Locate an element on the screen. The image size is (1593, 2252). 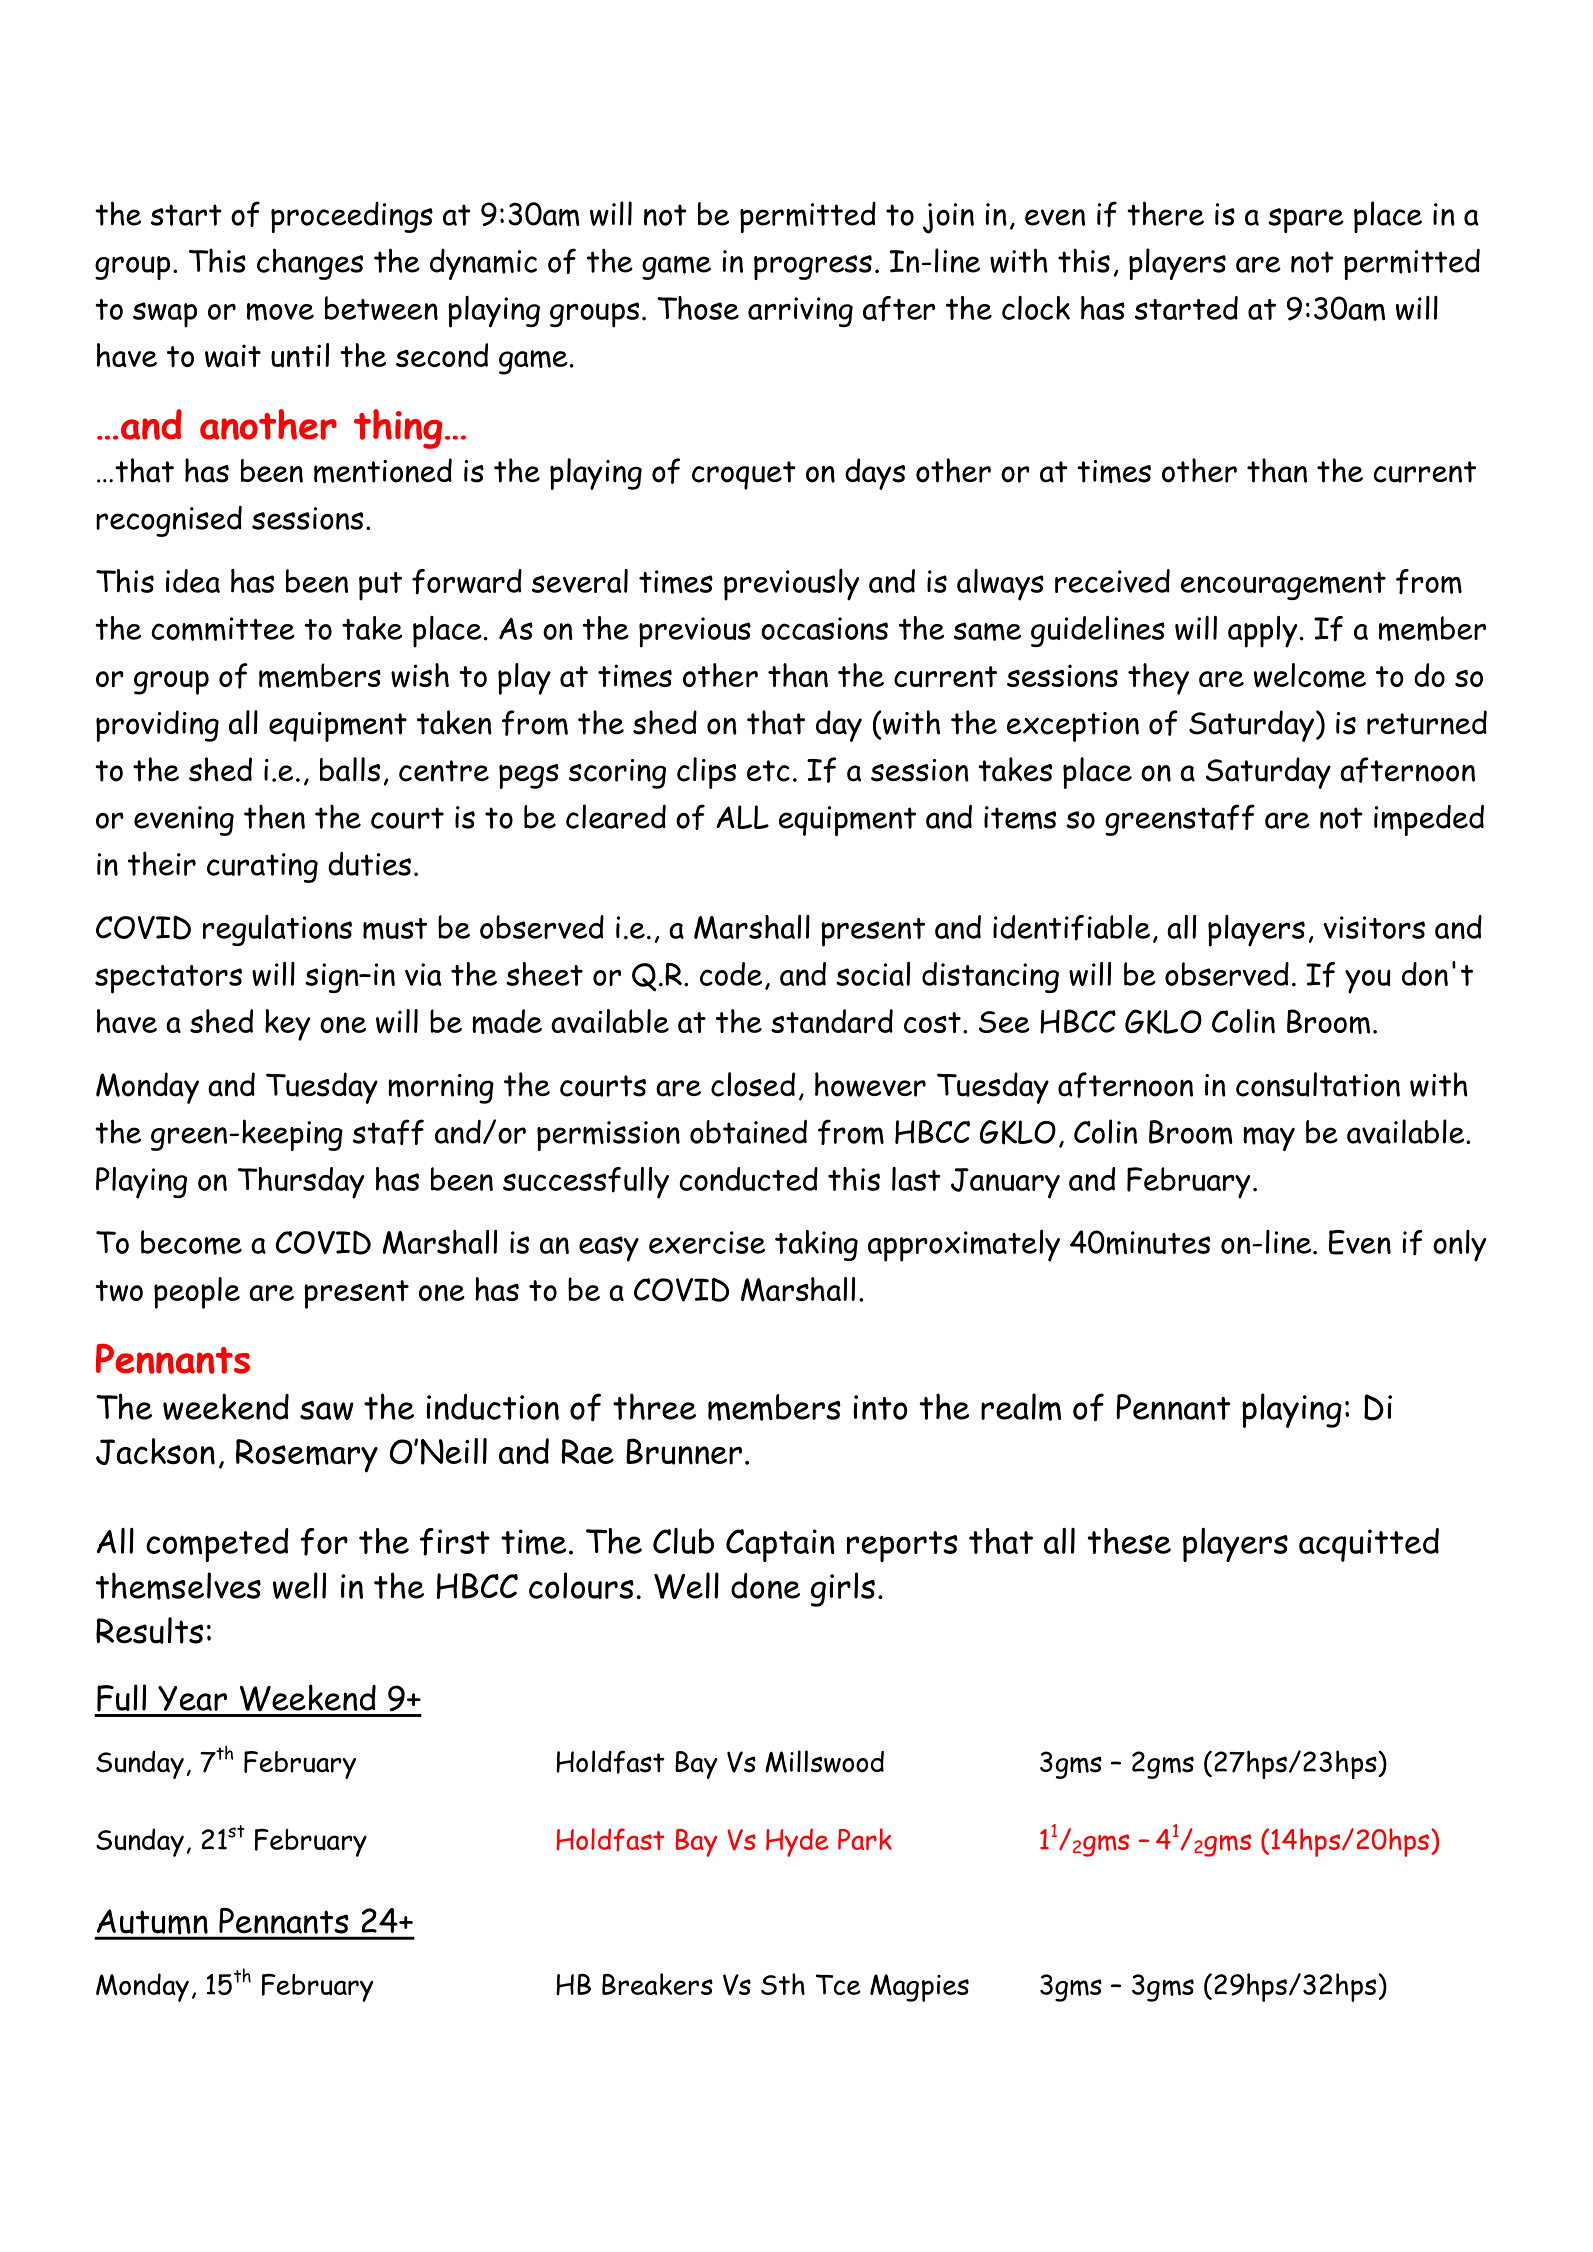
changes is located at coordinates (310, 264).
